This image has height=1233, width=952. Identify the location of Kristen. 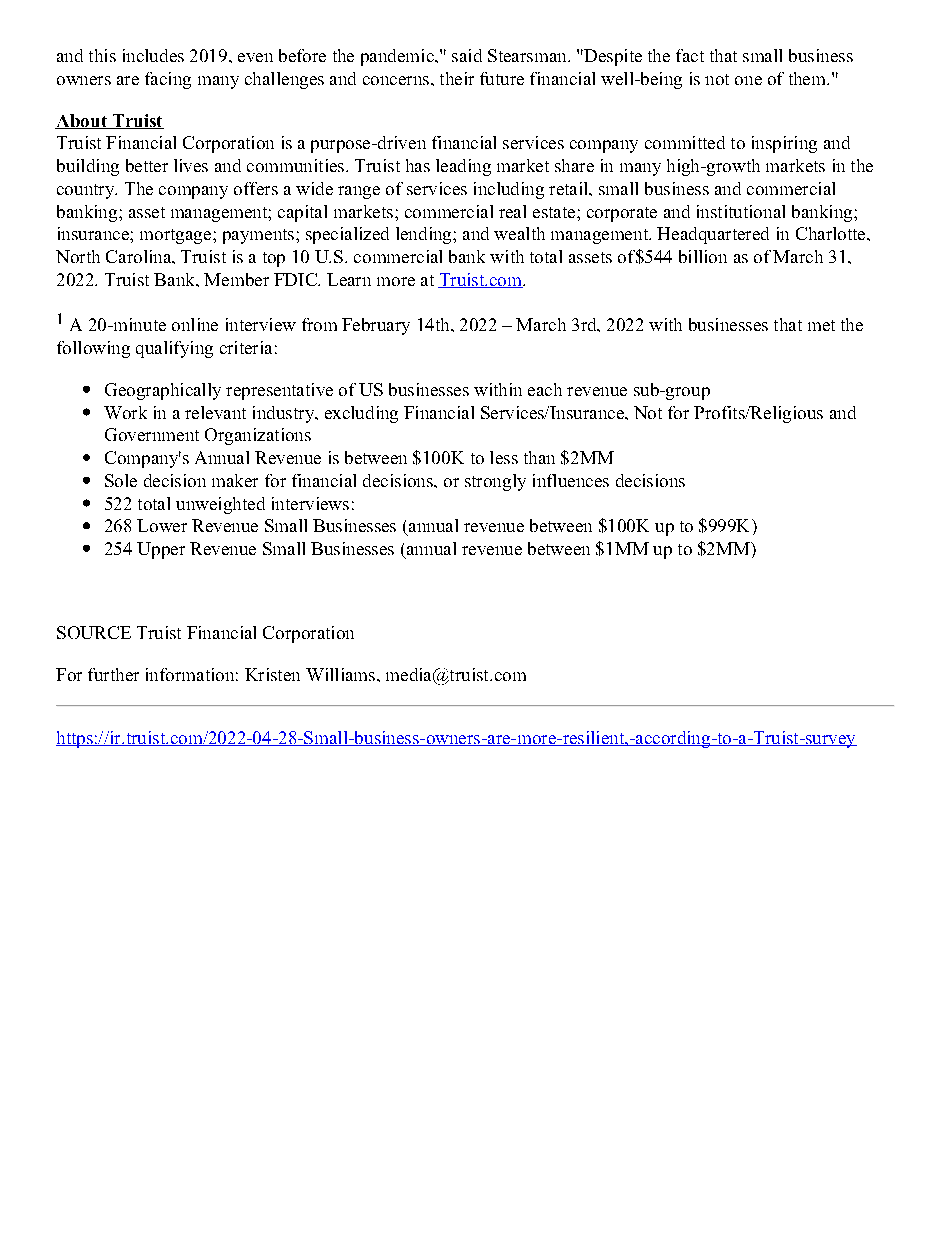
(272, 674).
